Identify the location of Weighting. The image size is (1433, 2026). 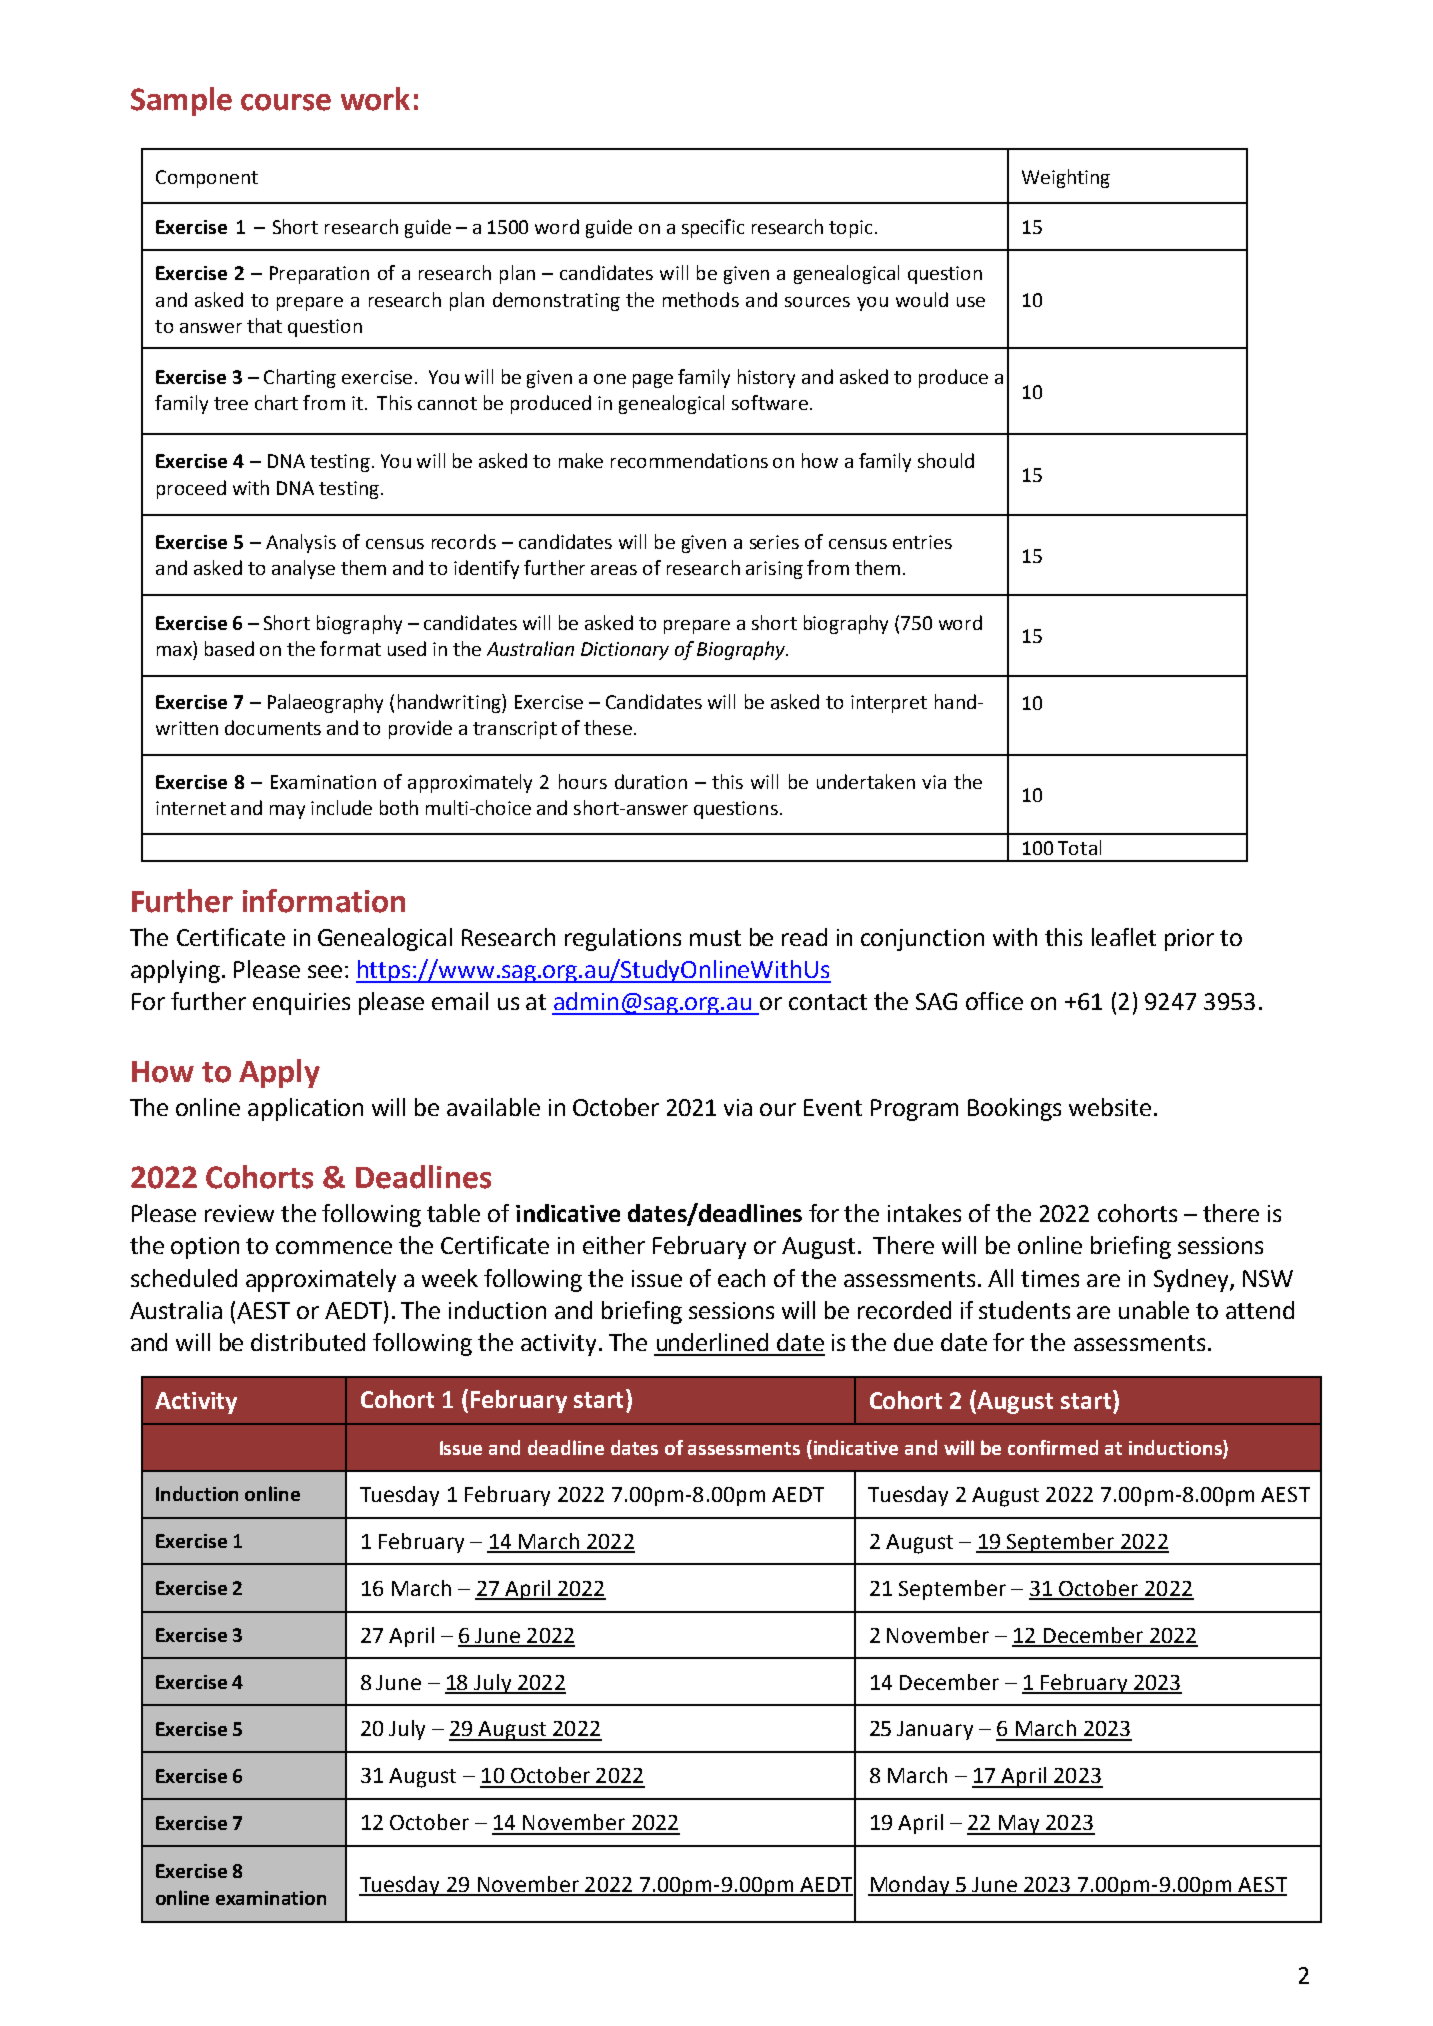
(1066, 178).
